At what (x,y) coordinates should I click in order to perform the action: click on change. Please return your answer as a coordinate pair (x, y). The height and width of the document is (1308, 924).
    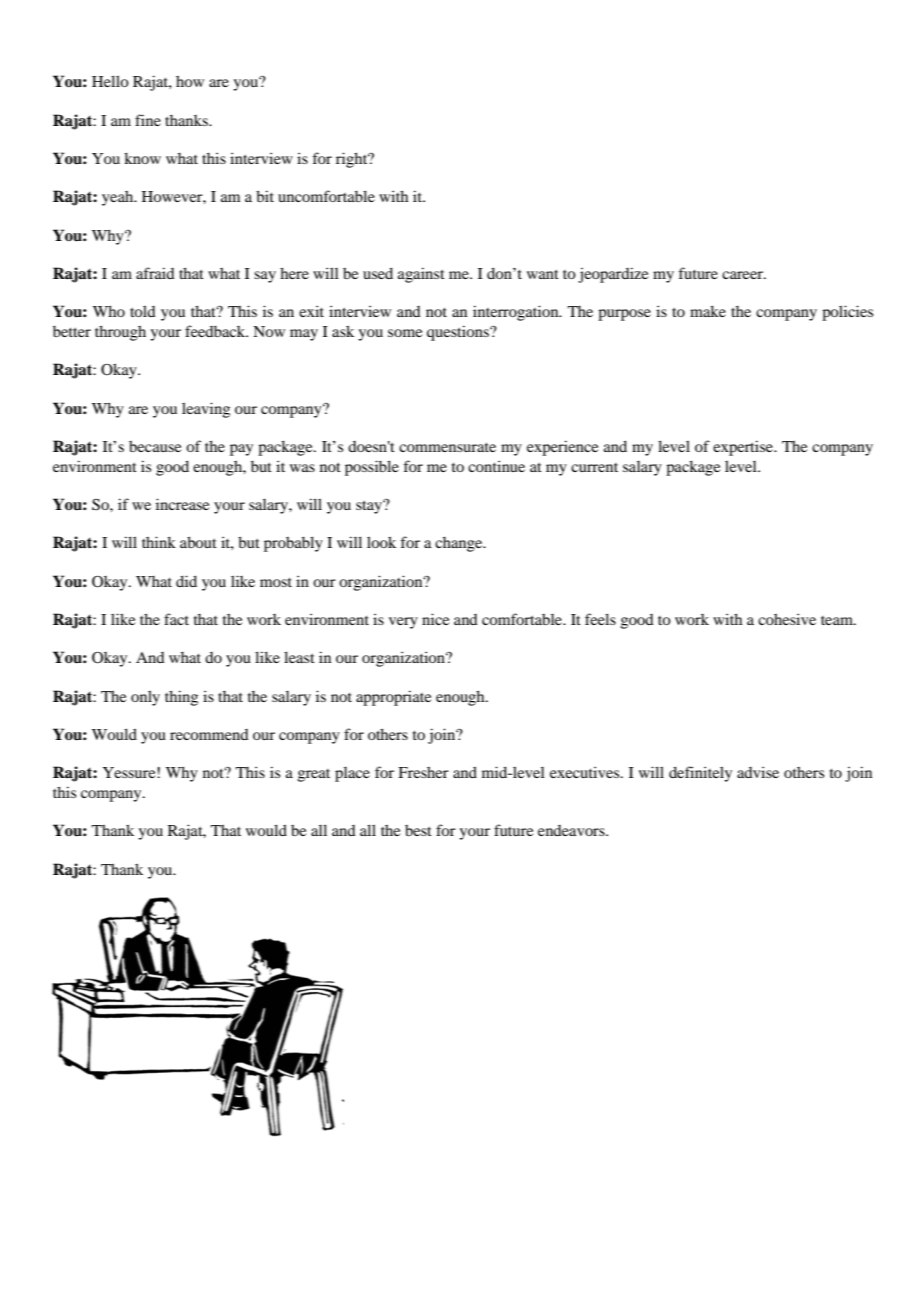
    Looking at the image, I should click on (460, 544).
